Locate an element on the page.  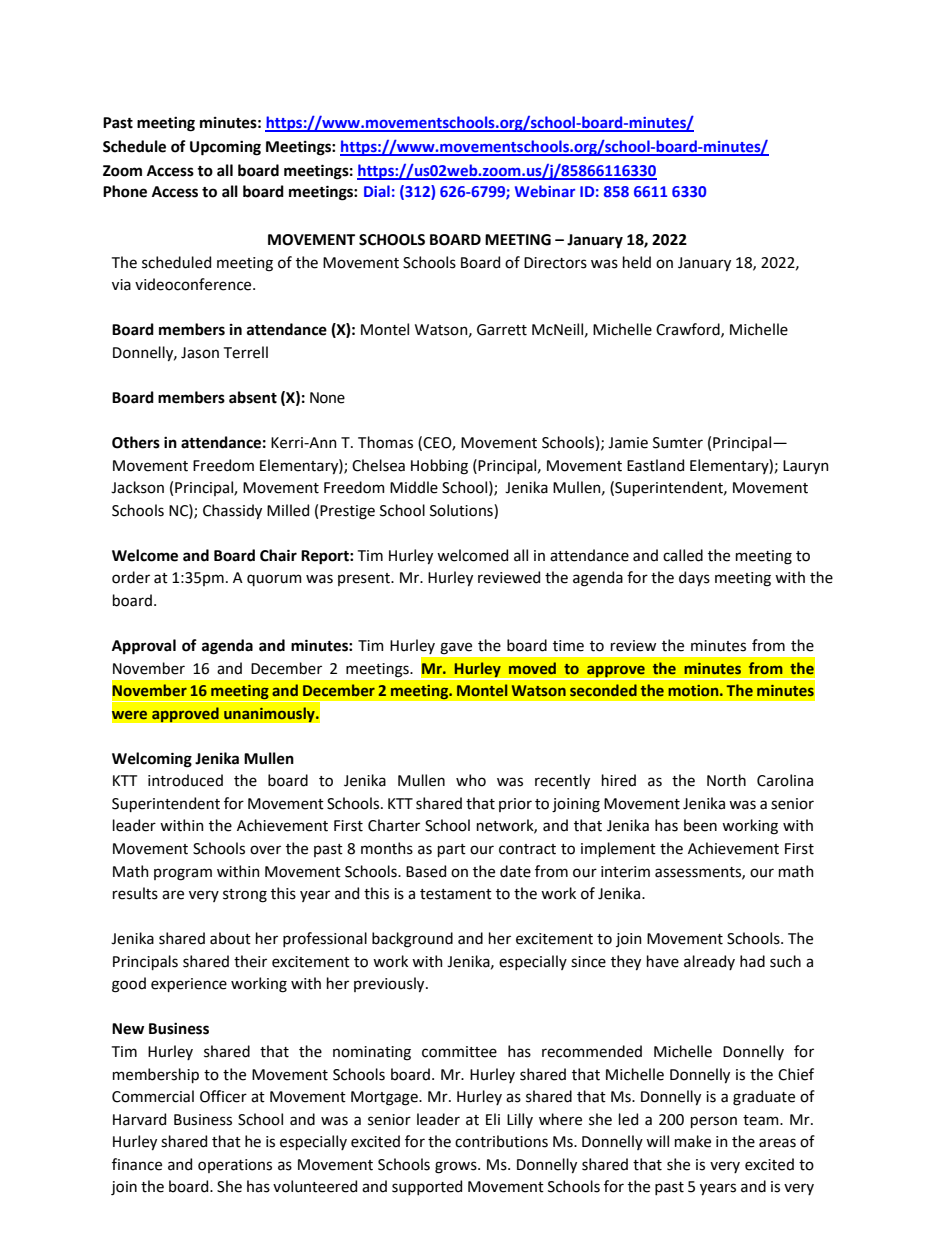
Jackson is located at coordinates (137, 487).
